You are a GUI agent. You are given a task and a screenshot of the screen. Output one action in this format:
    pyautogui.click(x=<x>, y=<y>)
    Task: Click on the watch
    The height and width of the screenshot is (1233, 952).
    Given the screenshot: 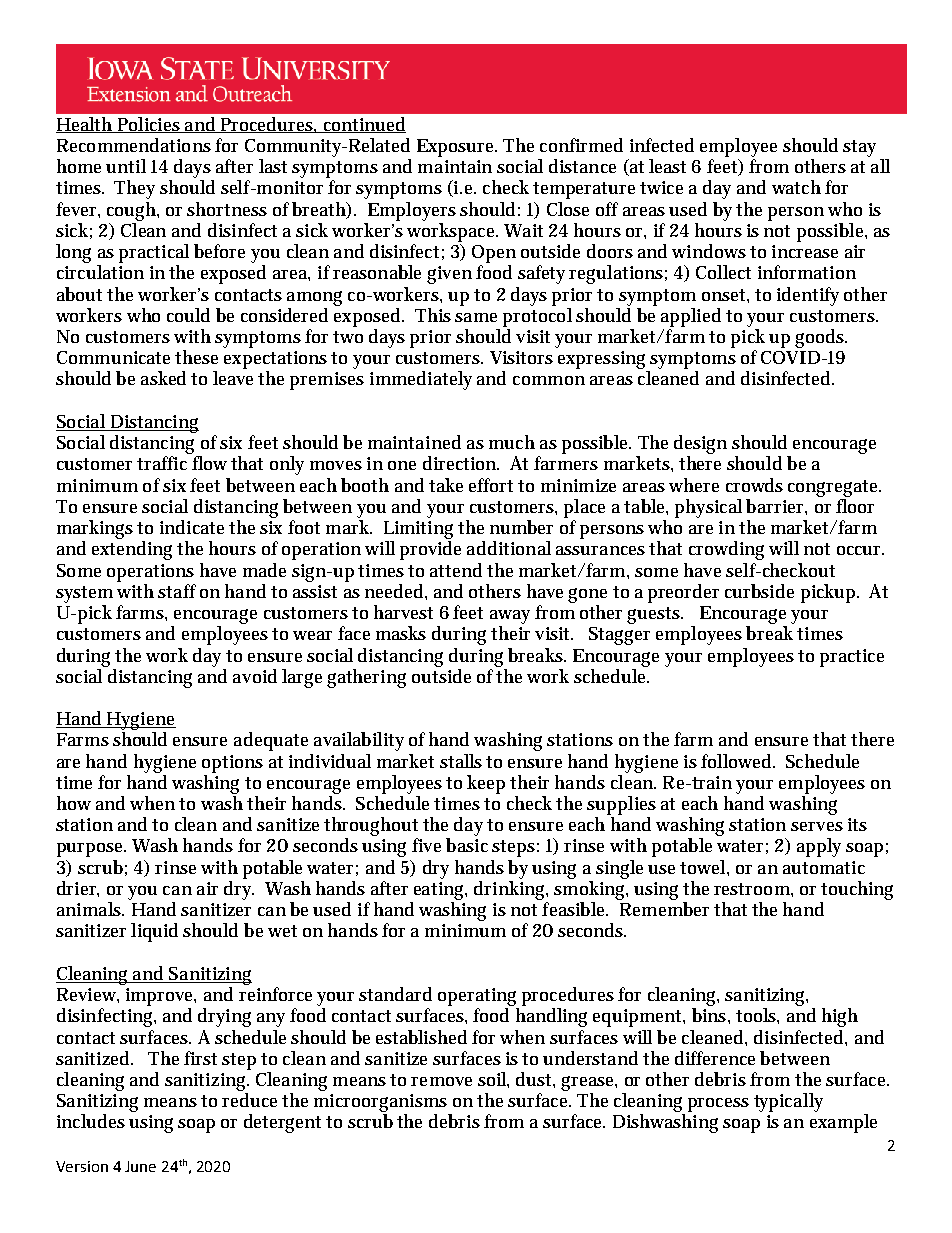 What is the action you would take?
    pyautogui.click(x=796, y=187)
